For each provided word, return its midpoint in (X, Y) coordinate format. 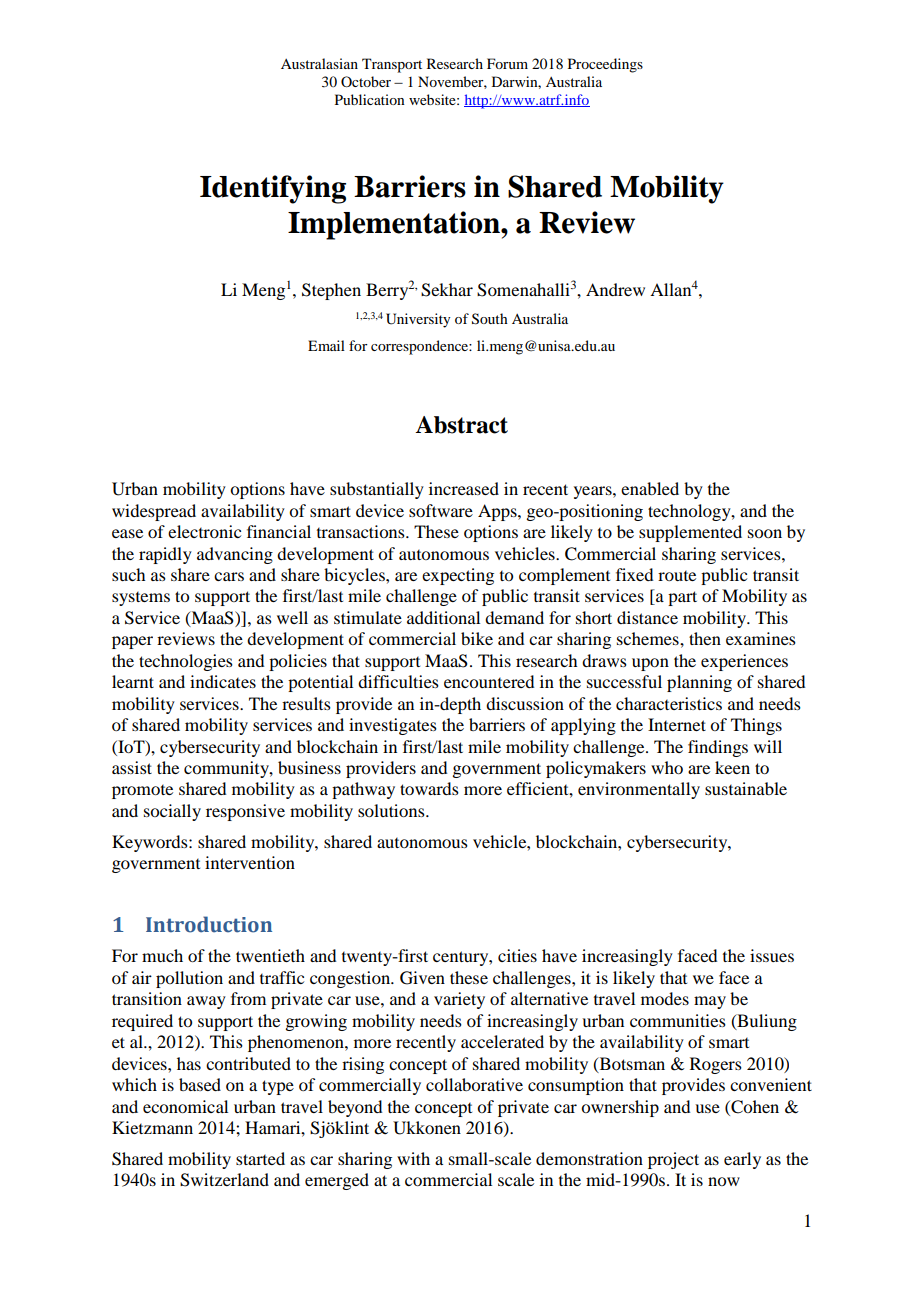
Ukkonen (427, 1128)
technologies (186, 662)
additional (443, 617)
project (673, 1160)
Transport (392, 65)
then (705, 638)
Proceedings (605, 65)
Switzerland (224, 1180)
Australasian (319, 63)
